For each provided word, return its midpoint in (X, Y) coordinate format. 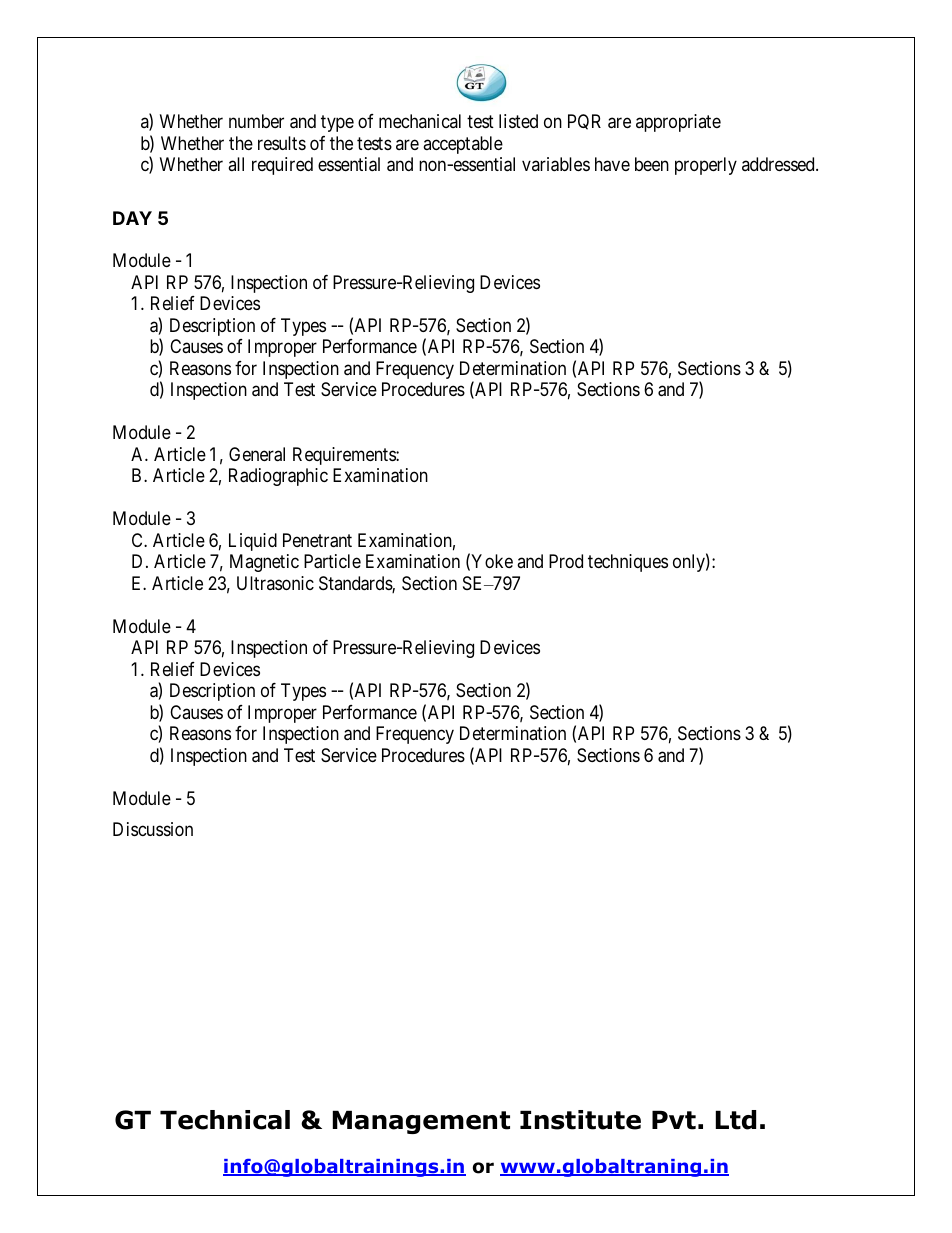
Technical (225, 1120)
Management (421, 1122)
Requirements (345, 456)
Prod (566, 561)
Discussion (153, 829)
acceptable (463, 145)
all (236, 164)
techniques (628, 563)
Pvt (674, 1120)
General (257, 454)
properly (706, 166)
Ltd (736, 1120)
